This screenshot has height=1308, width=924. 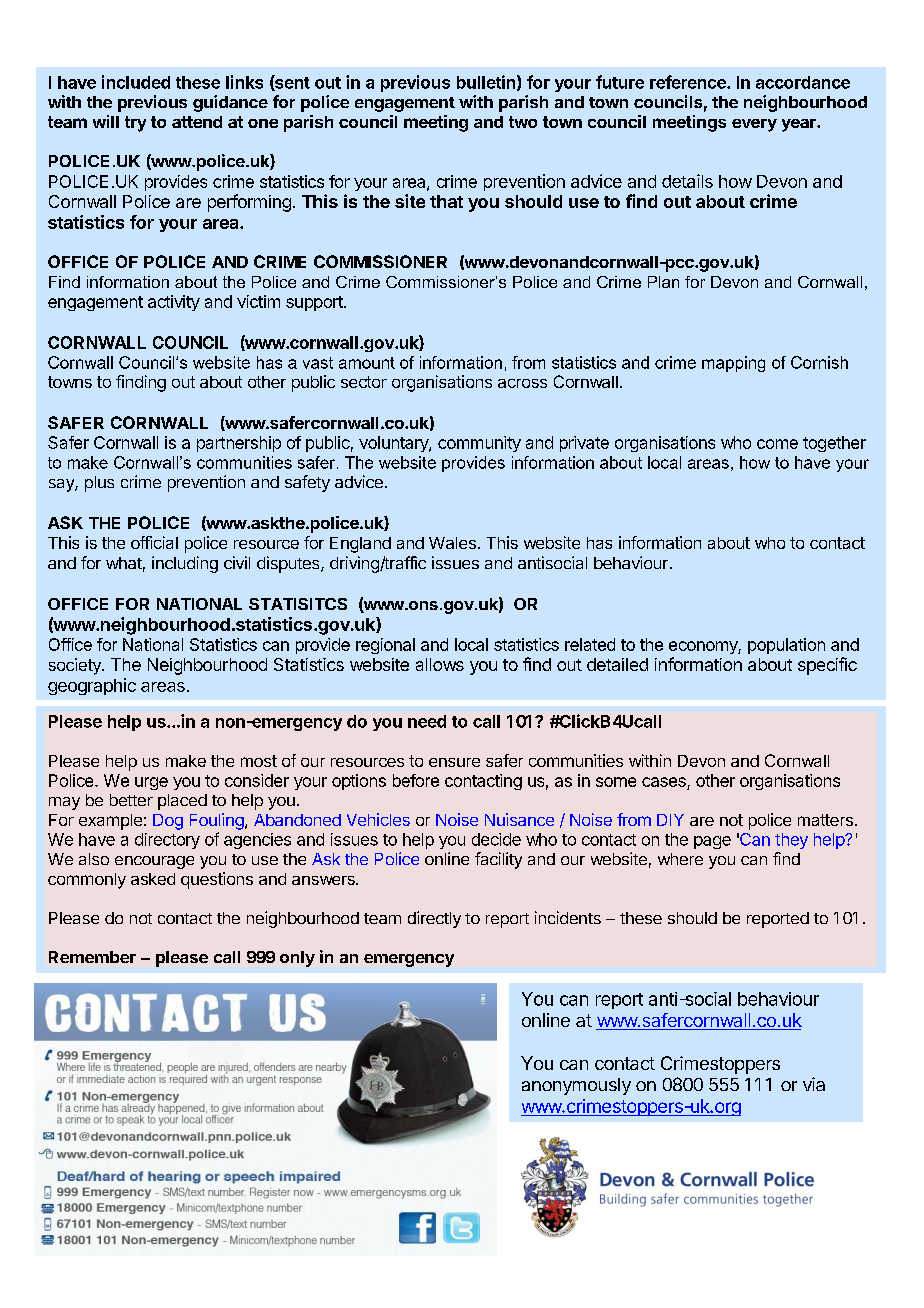 What do you see at coordinates (664, 782) in the screenshot?
I see `cases` at bounding box center [664, 782].
